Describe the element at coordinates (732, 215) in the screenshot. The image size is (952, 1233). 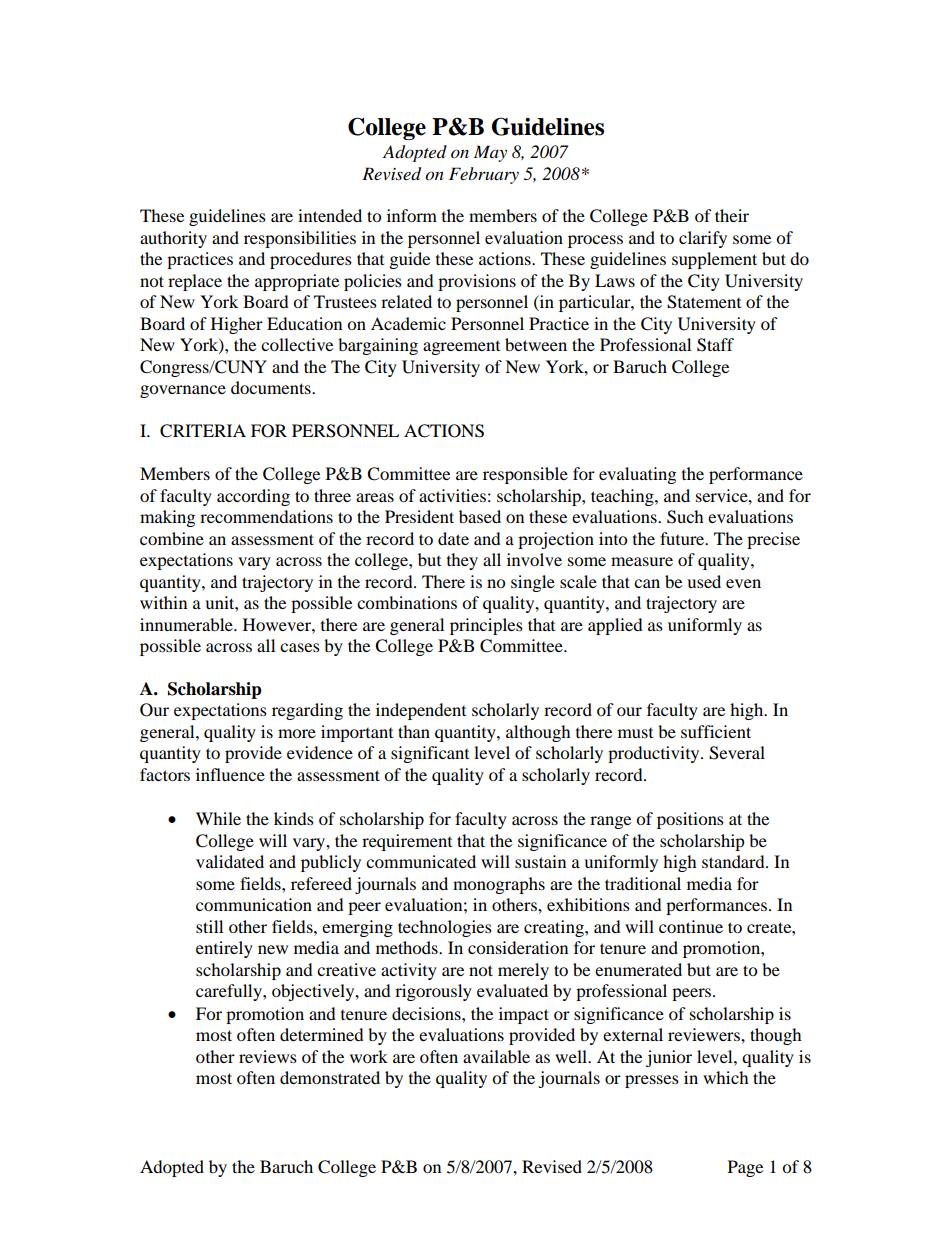
I see `their` at that location.
